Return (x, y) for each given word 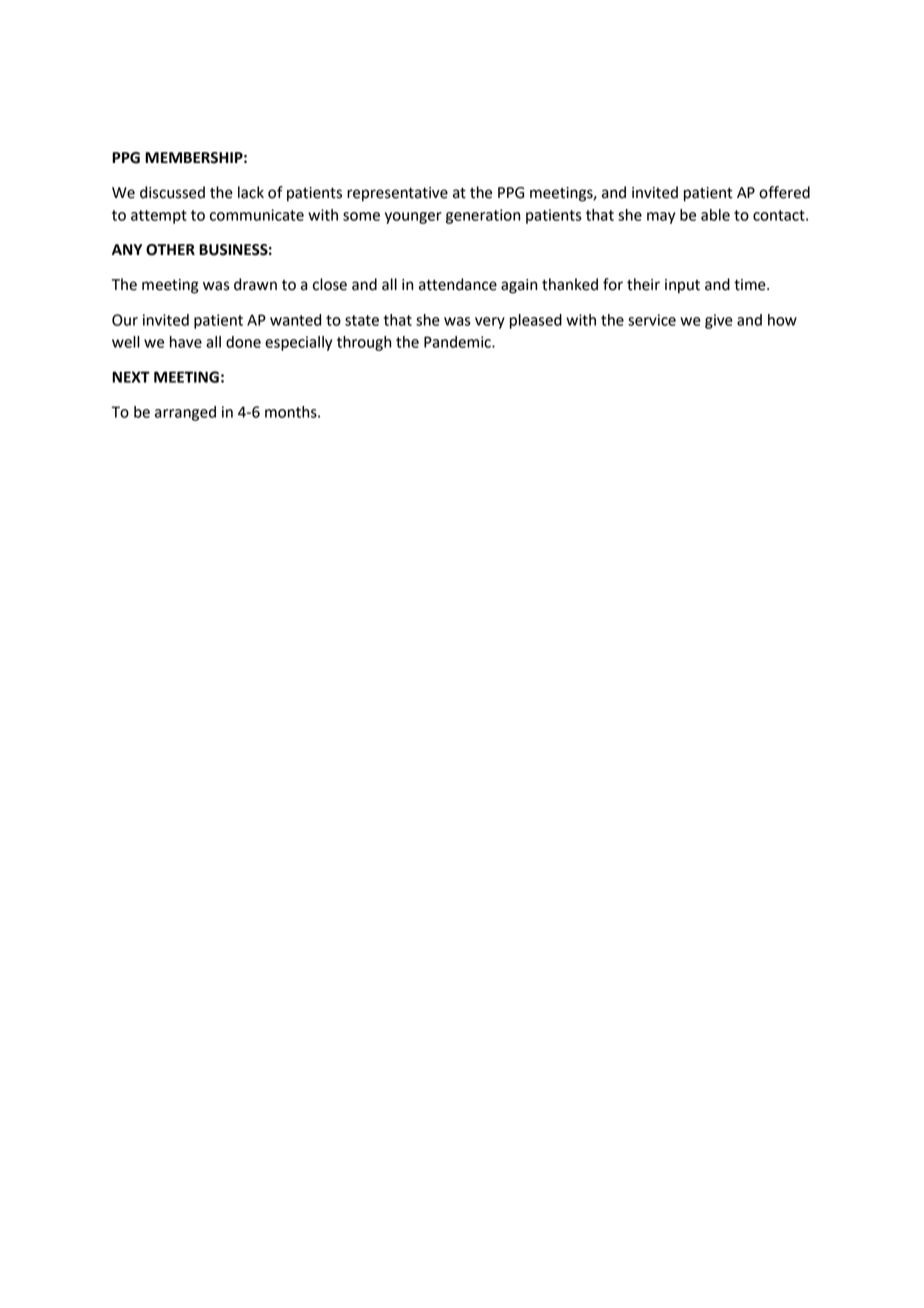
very (490, 323)
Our (125, 320)
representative (397, 194)
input (682, 286)
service (652, 320)
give (719, 321)
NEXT (131, 377)
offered (784, 192)
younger (413, 218)
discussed (172, 192)
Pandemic (458, 342)
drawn (255, 284)
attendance (458, 284)
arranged (185, 413)
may (661, 218)
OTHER (170, 250)
